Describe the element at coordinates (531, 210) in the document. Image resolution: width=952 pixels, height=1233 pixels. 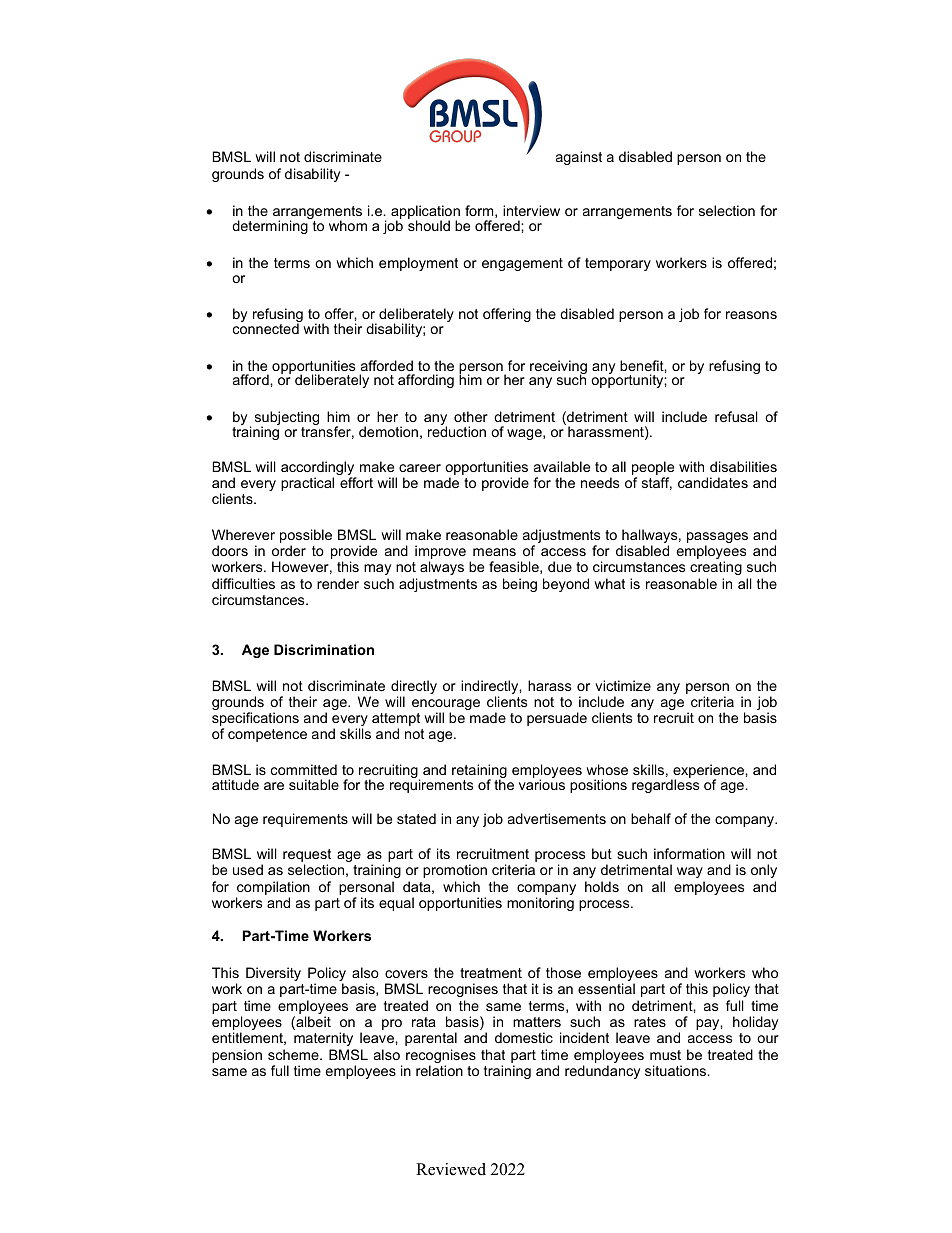
I see `interview` at that location.
